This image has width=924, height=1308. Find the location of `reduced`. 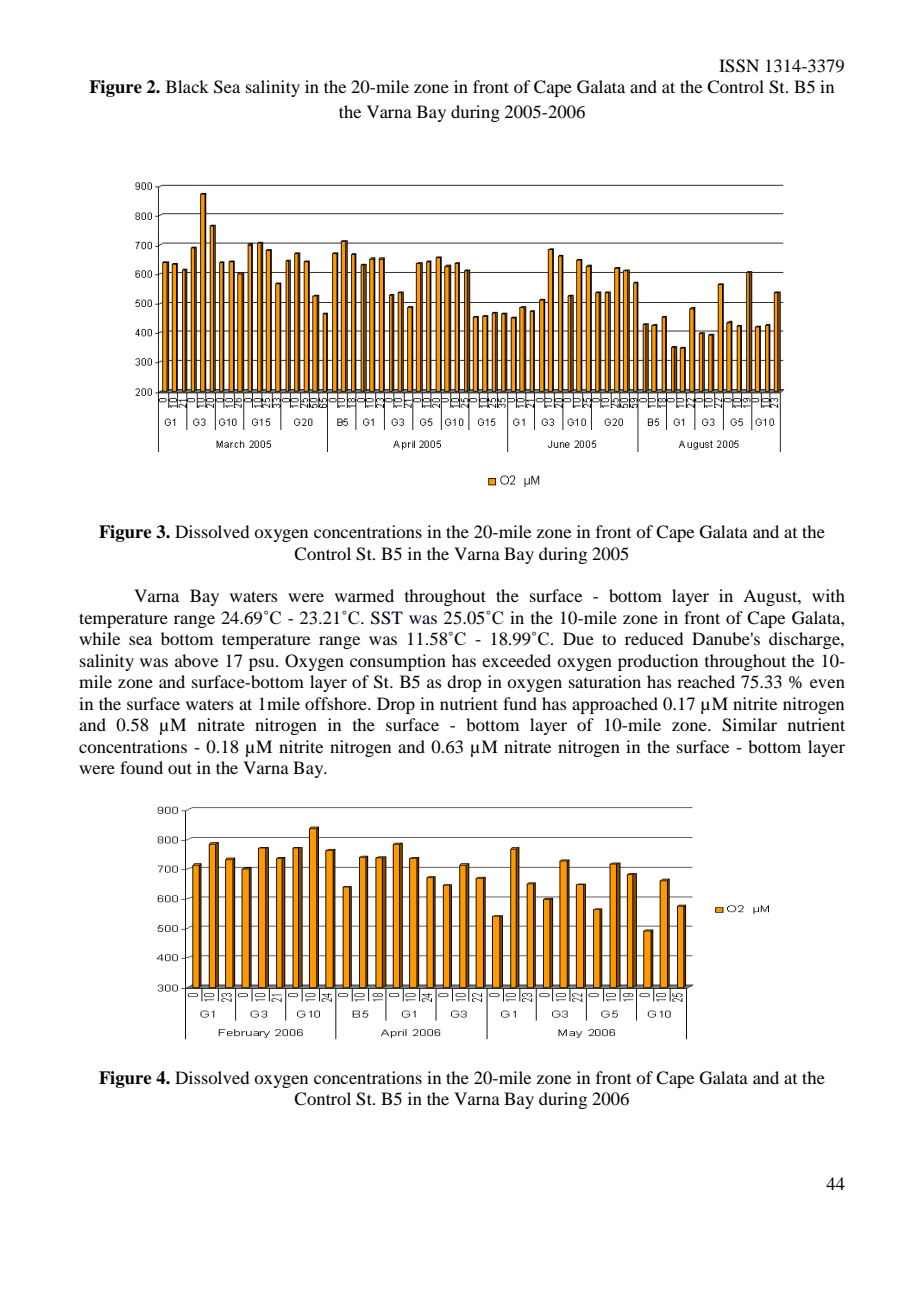

reduced is located at coordinates (654, 638).
